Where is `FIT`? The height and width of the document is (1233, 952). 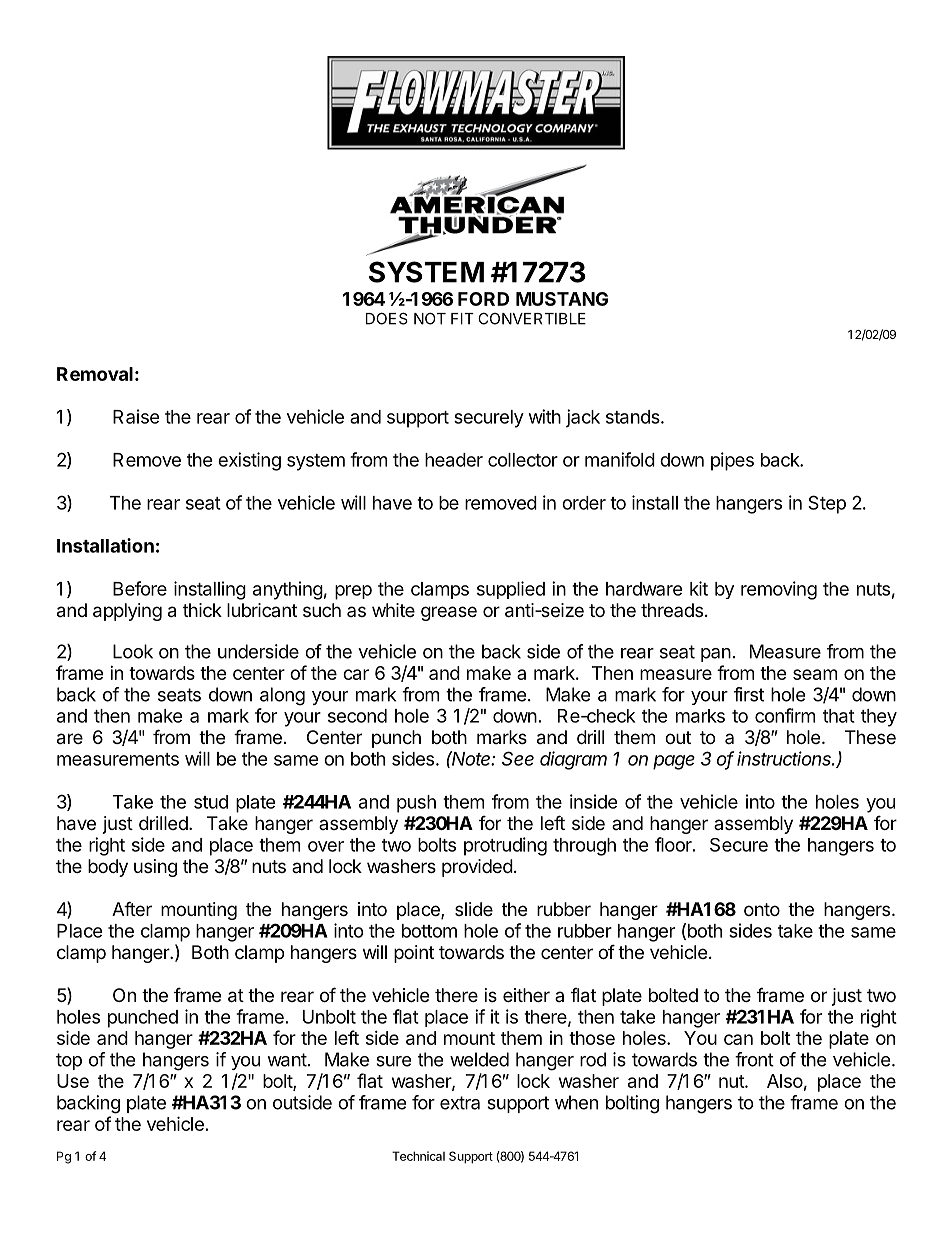
FIT is located at coordinates (462, 319).
